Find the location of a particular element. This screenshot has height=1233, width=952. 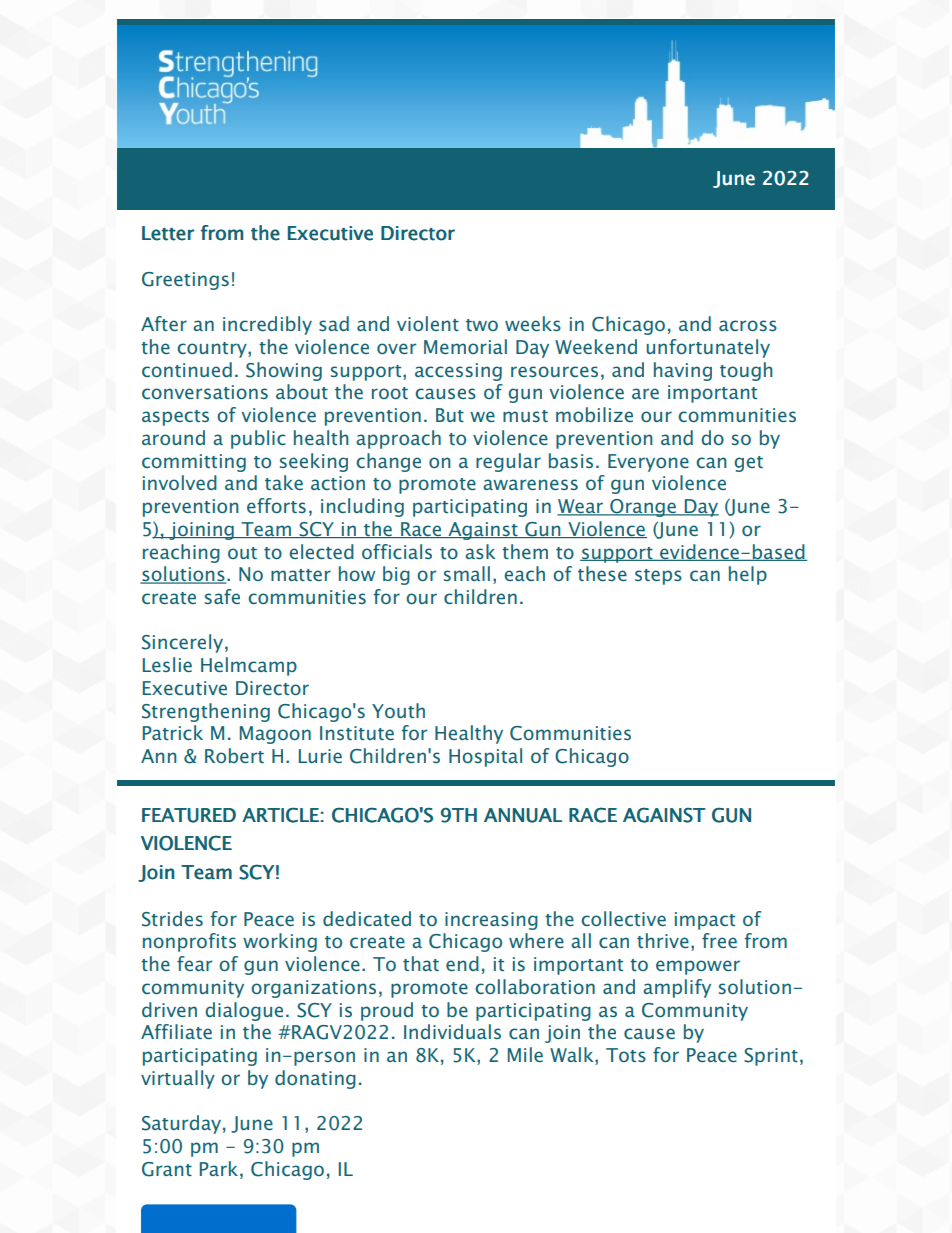

Mile is located at coordinates (525, 1054).
